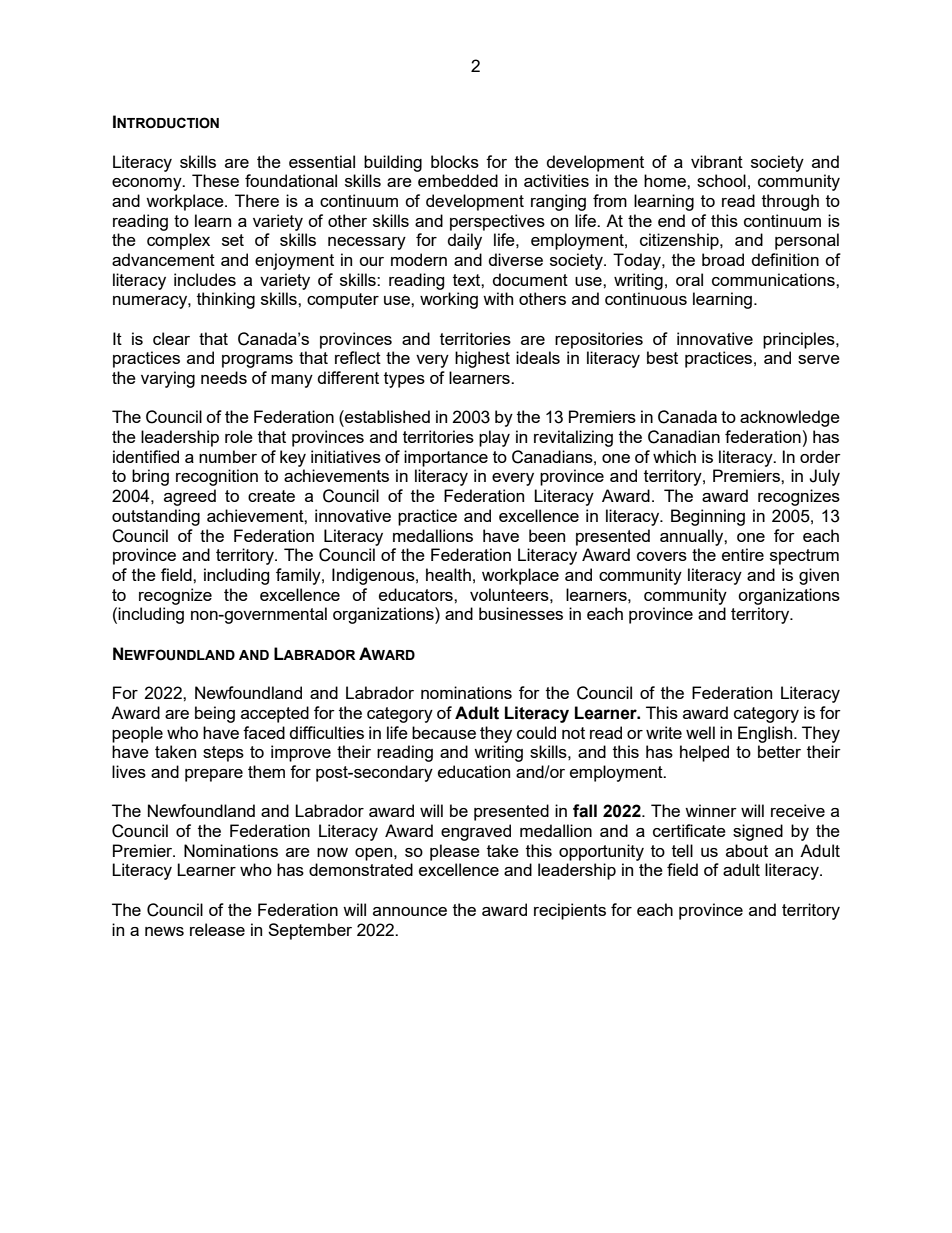 Image resolution: width=952 pixels, height=1233 pixels. What do you see at coordinates (215, 714) in the screenshot?
I see `being` at bounding box center [215, 714].
